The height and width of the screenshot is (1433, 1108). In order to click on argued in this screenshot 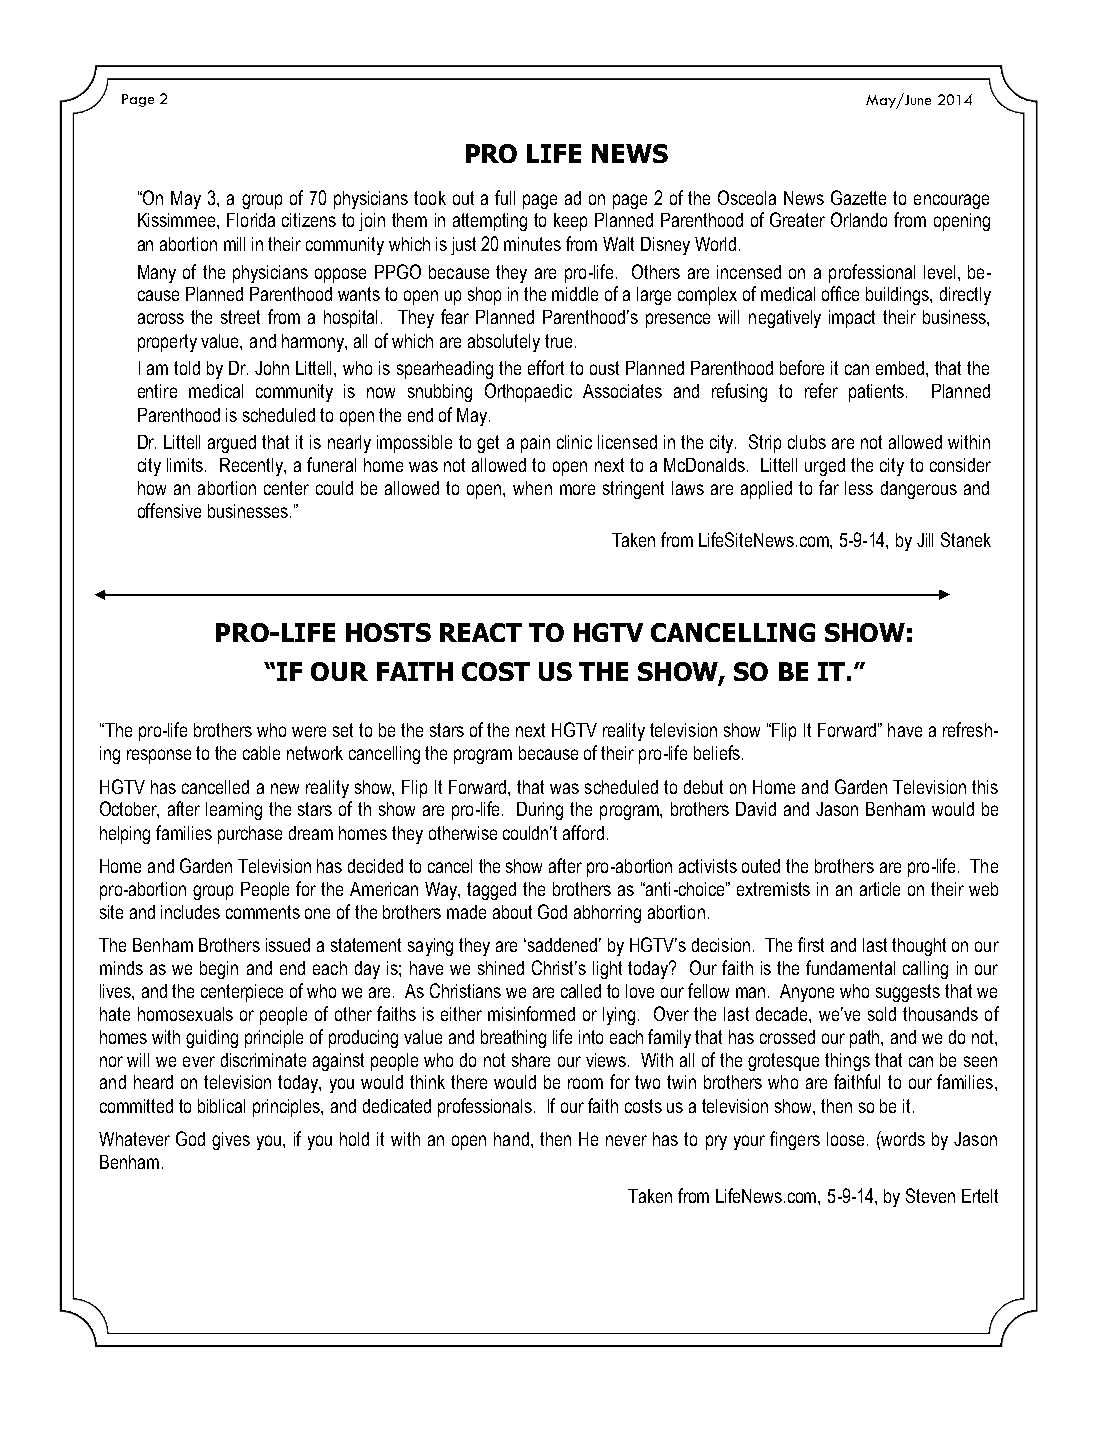, I will do `click(232, 444)`.
